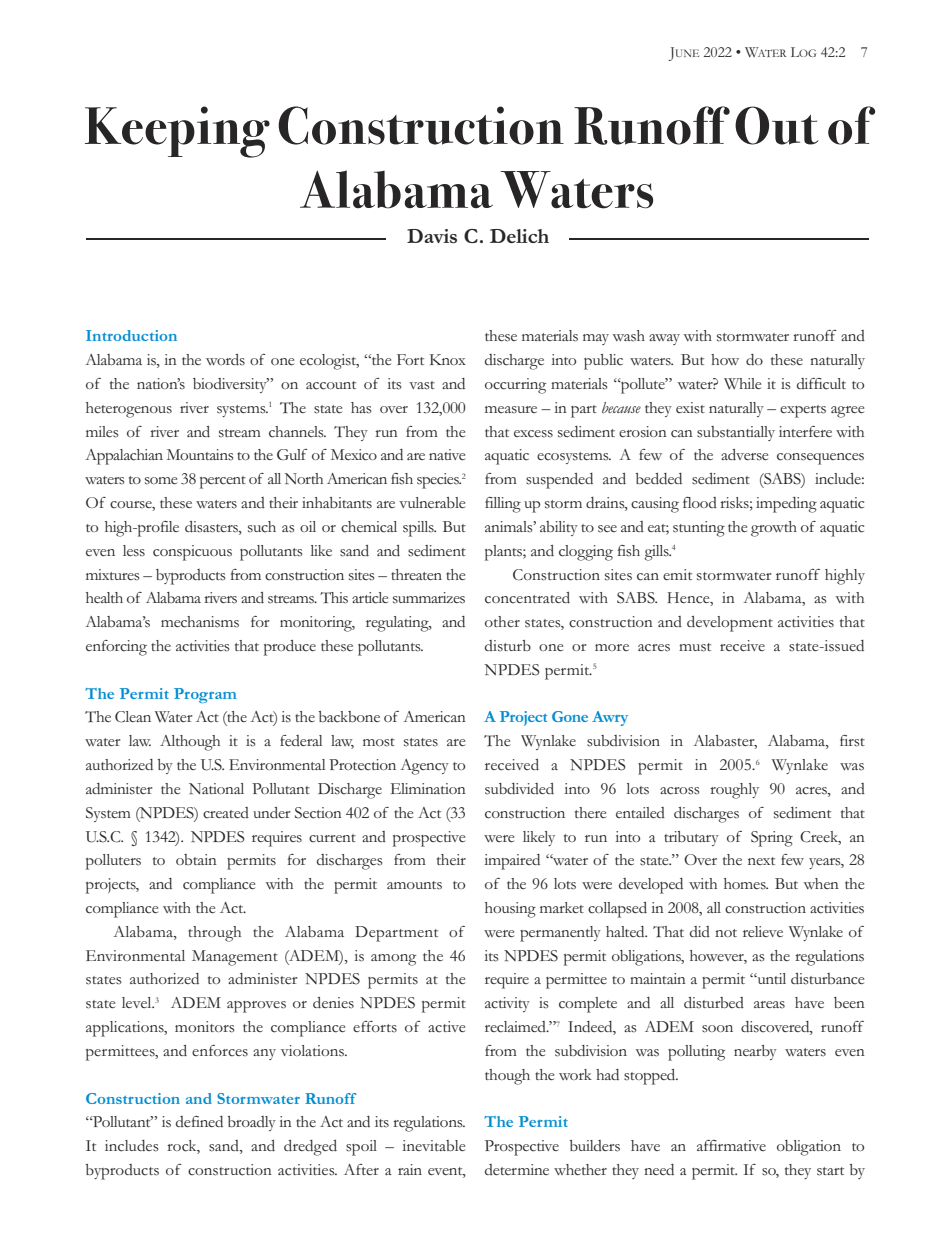  I want to click on Keeping, so click(177, 132).
